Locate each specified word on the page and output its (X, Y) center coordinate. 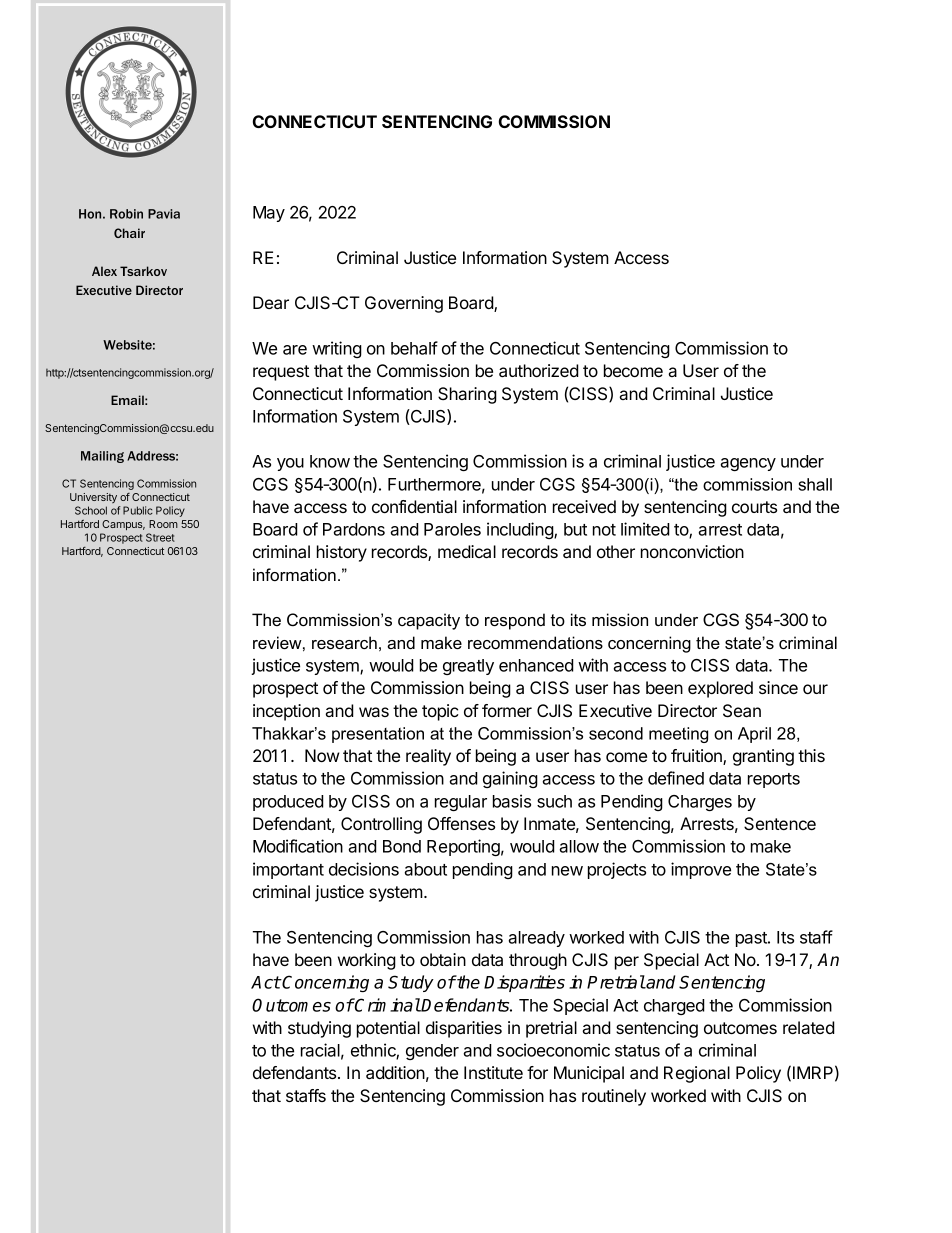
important (288, 870)
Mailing (102, 457)
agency (748, 464)
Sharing (467, 395)
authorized (539, 370)
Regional (697, 1074)
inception (286, 712)
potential (388, 1029)
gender (432, 1052)
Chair (129, 233)
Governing (404, 304)
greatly (468, 667)
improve (701, 870)
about (425, 869)
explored (720, 689)
